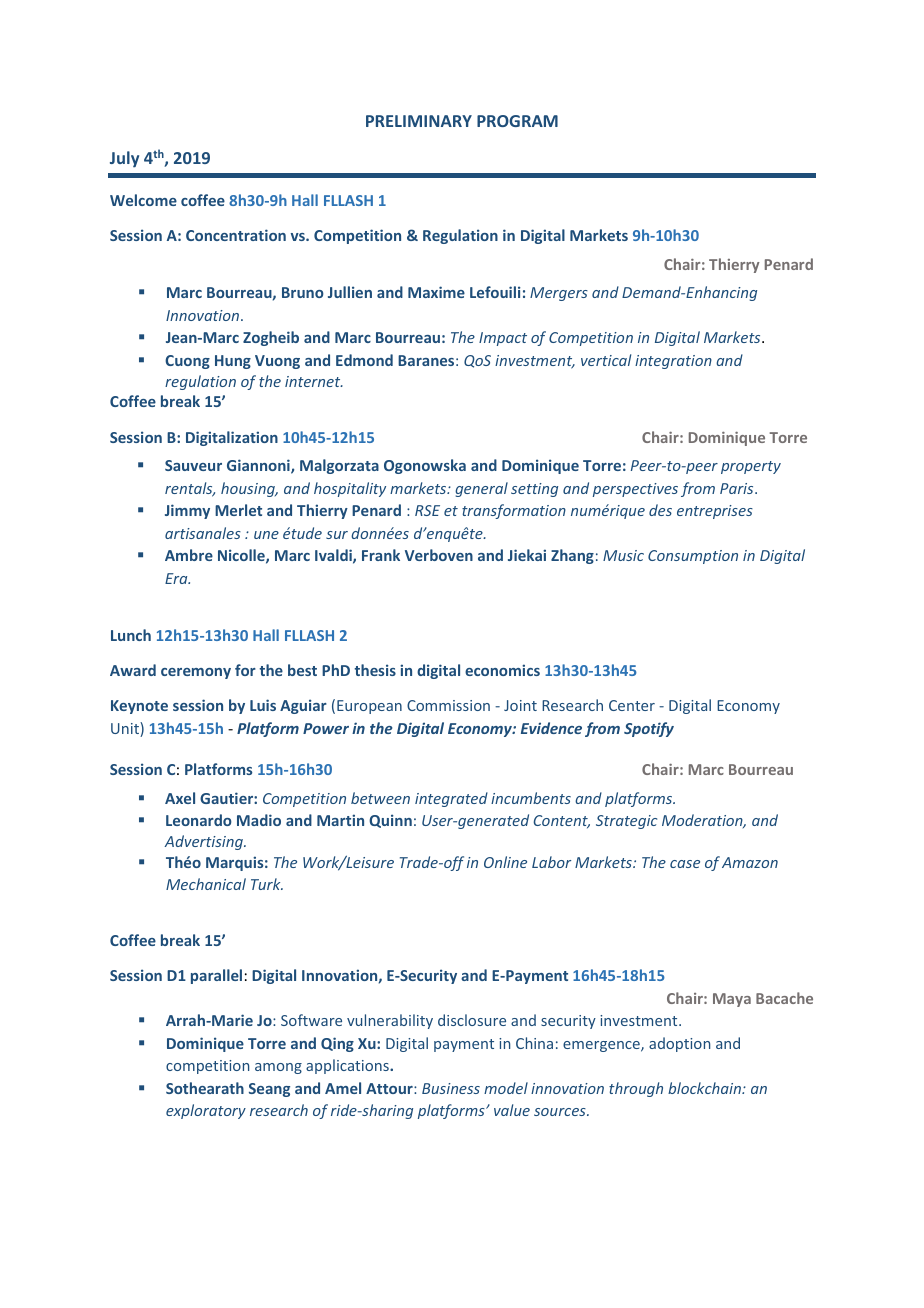 The width and height of the screenshot is (924, 1308). I want to click on exploratory, so click(206, 1111).
